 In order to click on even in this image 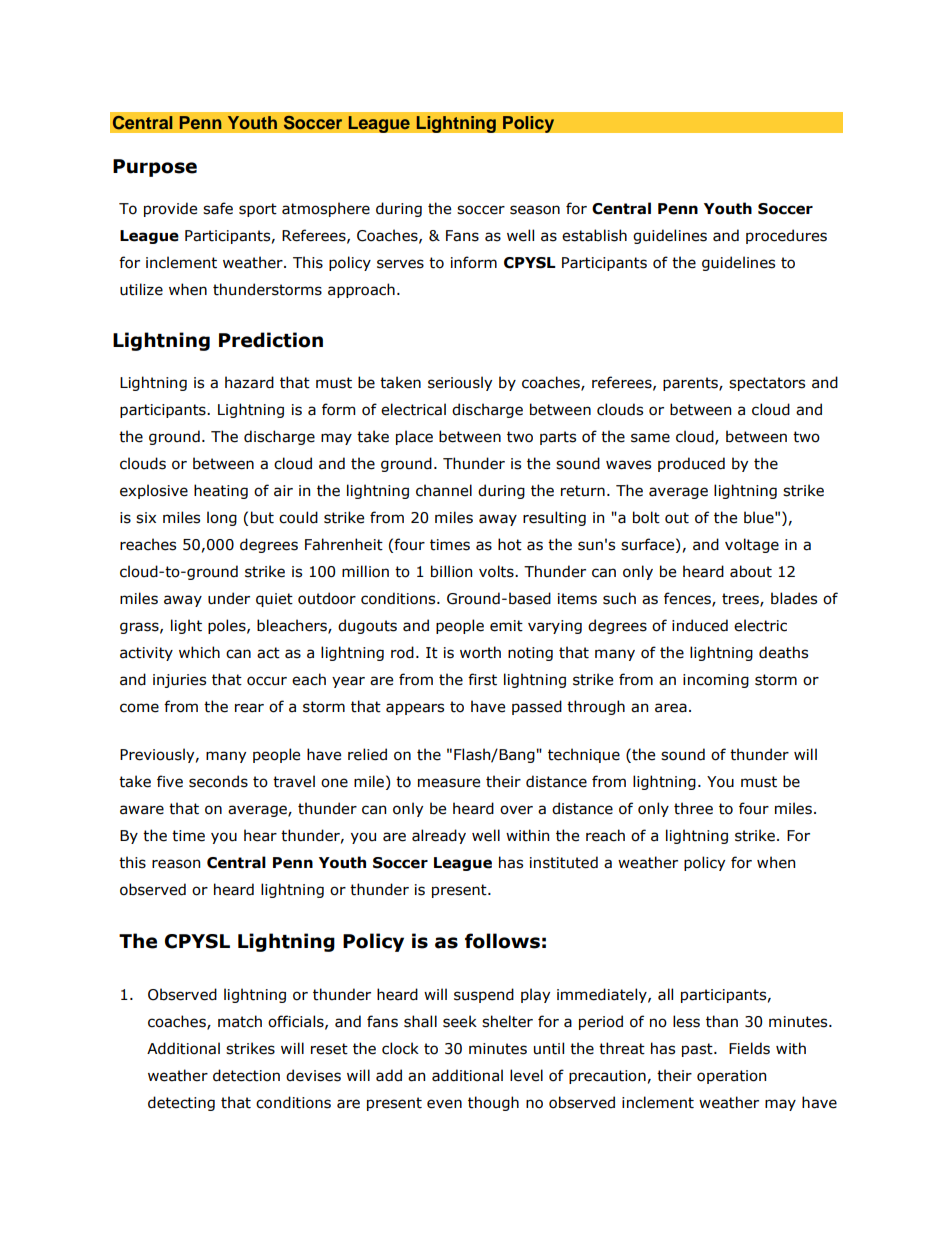, I will do `click(444, 1104)`.
